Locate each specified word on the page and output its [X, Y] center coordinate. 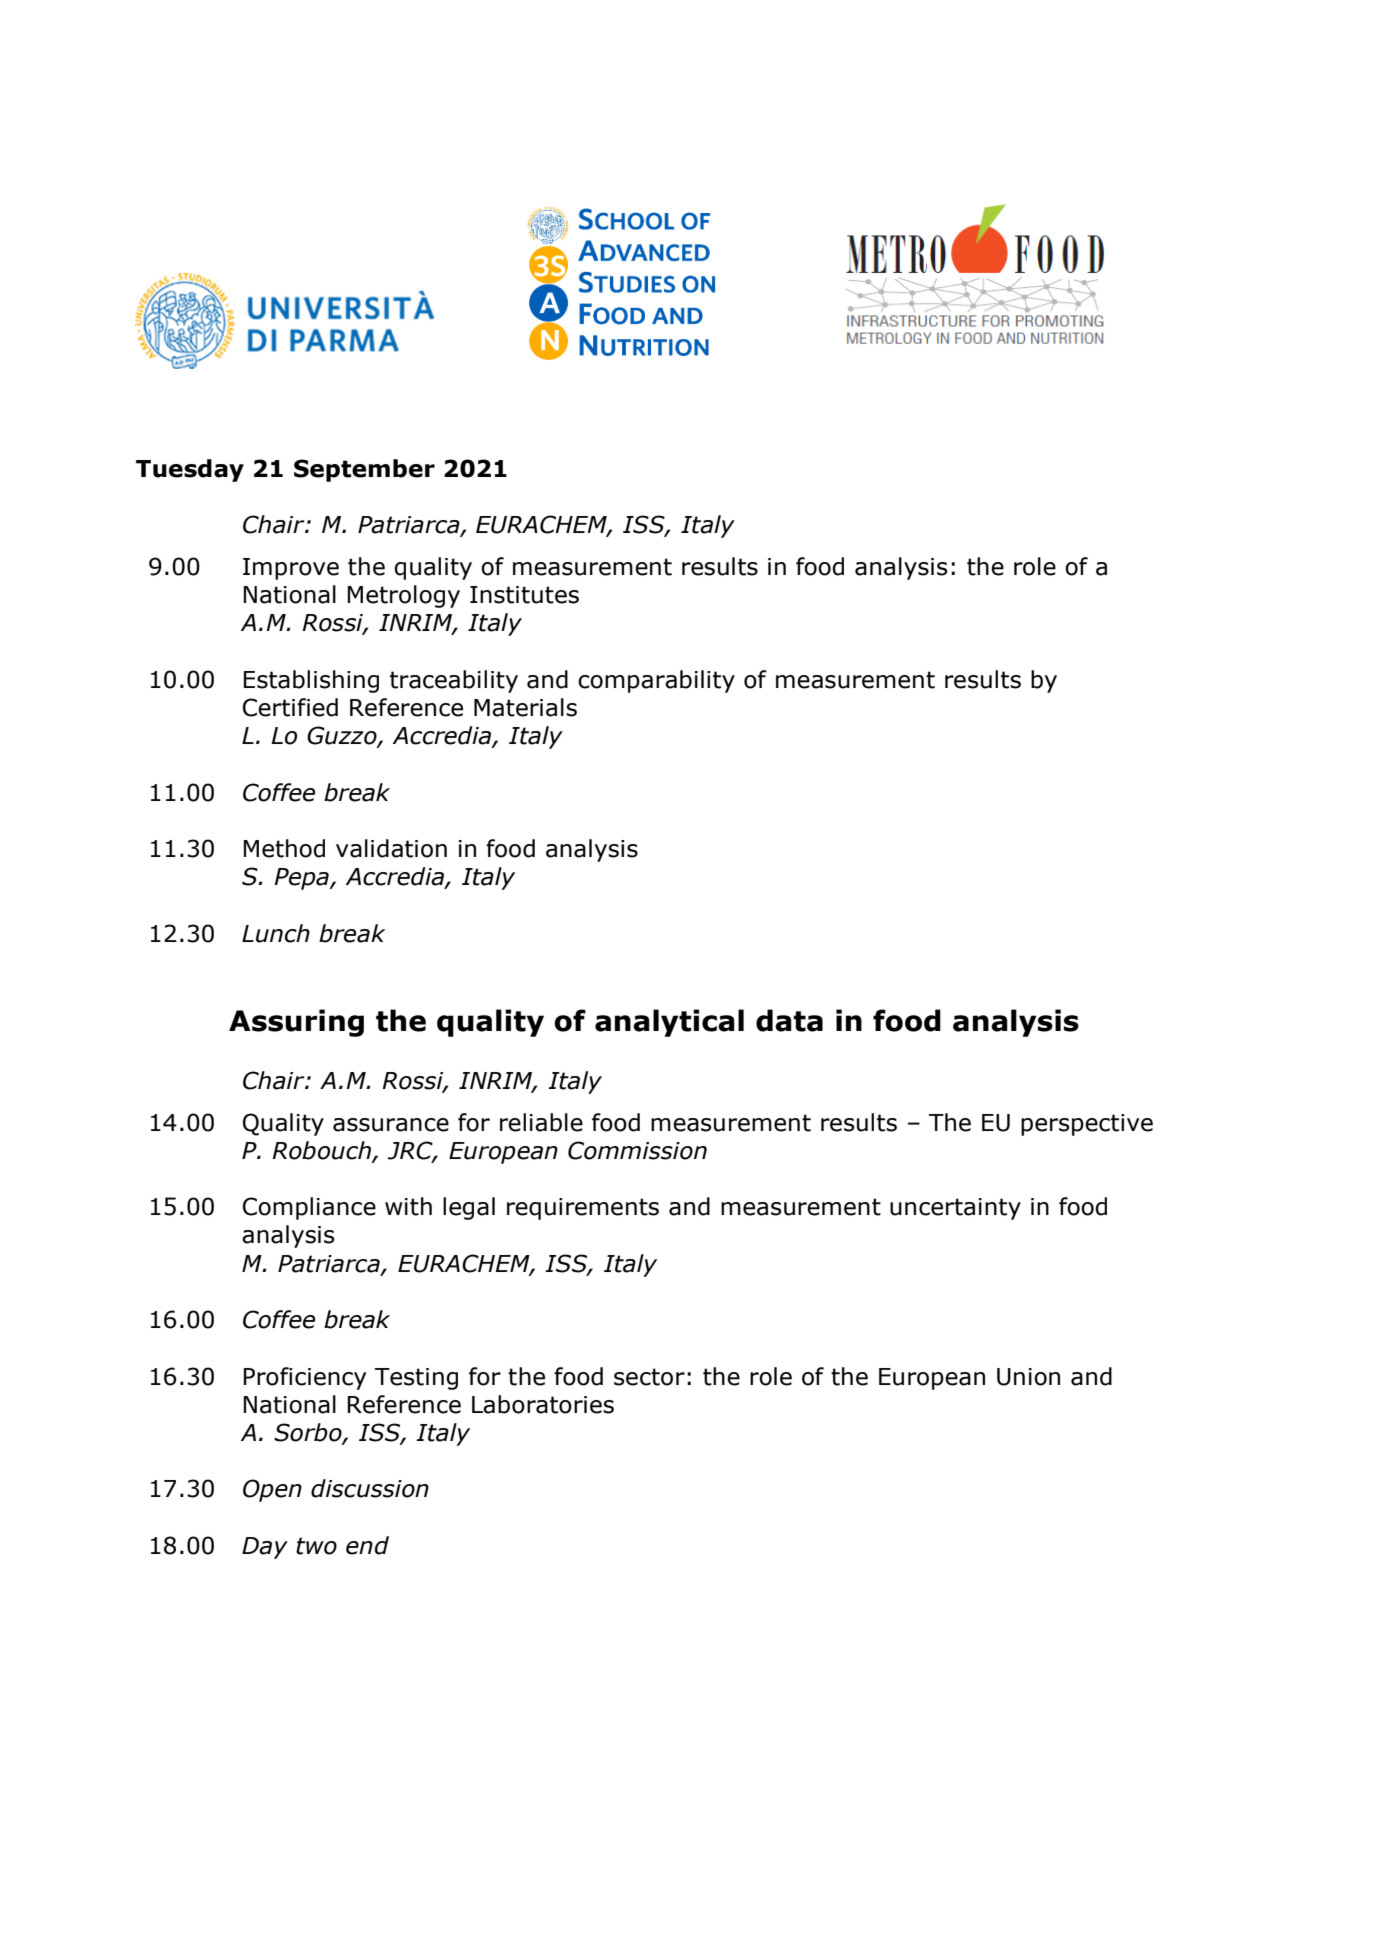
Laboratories [543, 1404]
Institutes [524, 595]
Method [284, 848]
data [789, 1020]
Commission [637, 1150]
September [364, 470]
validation [391, 848]
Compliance [309, 1208]
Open [272, 1490]
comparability [656, 681]
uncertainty [955, 1209]
